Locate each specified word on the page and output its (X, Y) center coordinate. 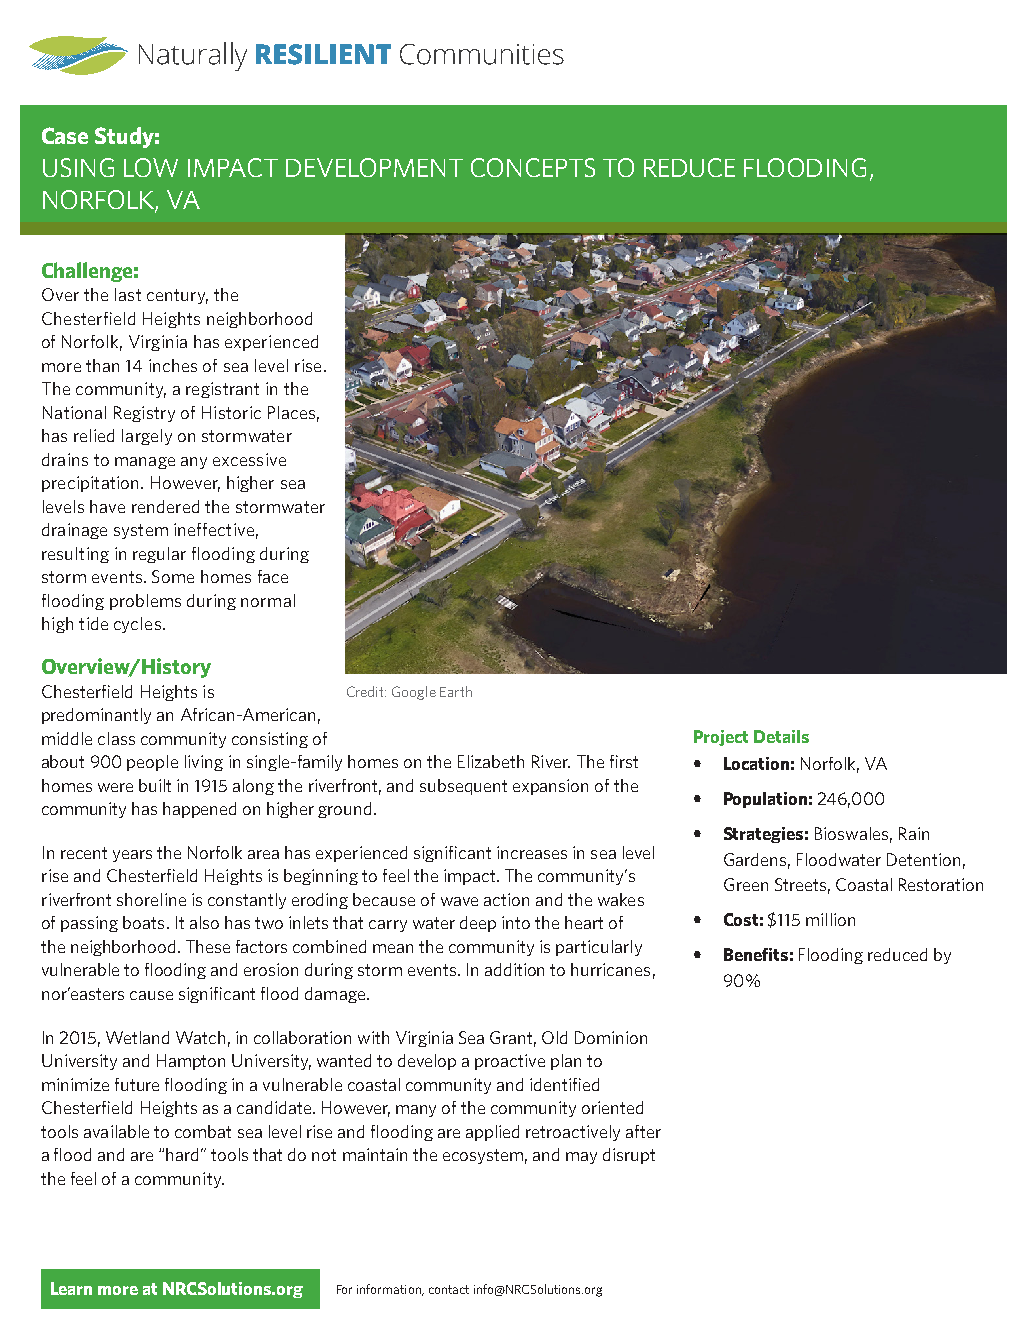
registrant (222, 390)
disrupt (629, 1156)
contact (449, 1289)
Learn (71, 1288)
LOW (151, 167)
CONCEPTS (533, 167)
